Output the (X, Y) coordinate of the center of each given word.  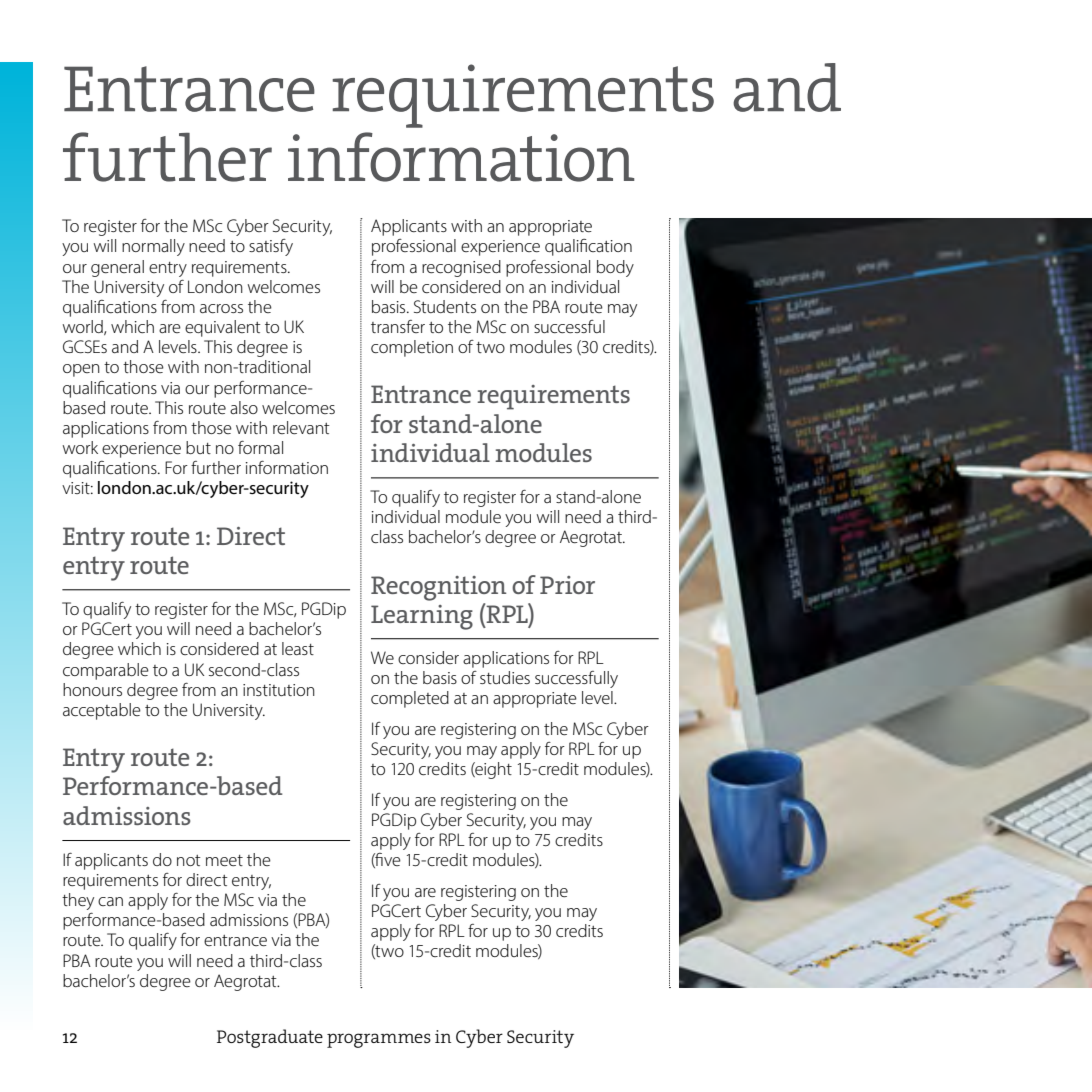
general (117, 268)
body (615, 268)
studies (505, 677)
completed (410, 699)
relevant (301, 427)
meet (224, 860)
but (198, 447)
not (189, 860)
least (298, 648)
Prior (567, 585)
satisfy (271, 247)
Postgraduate (270, 1038)
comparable (106, 671)
